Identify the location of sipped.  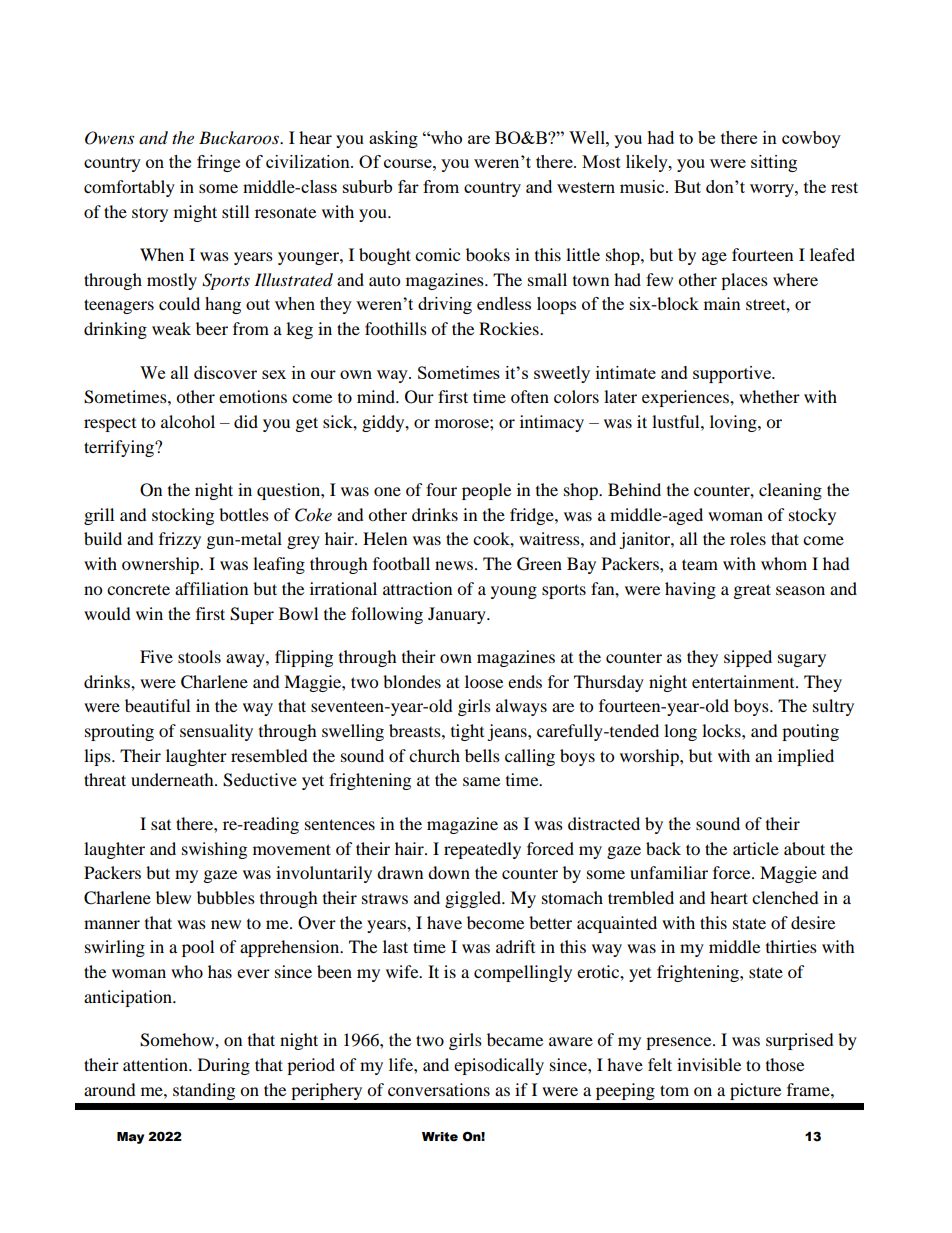
(748, 658).
